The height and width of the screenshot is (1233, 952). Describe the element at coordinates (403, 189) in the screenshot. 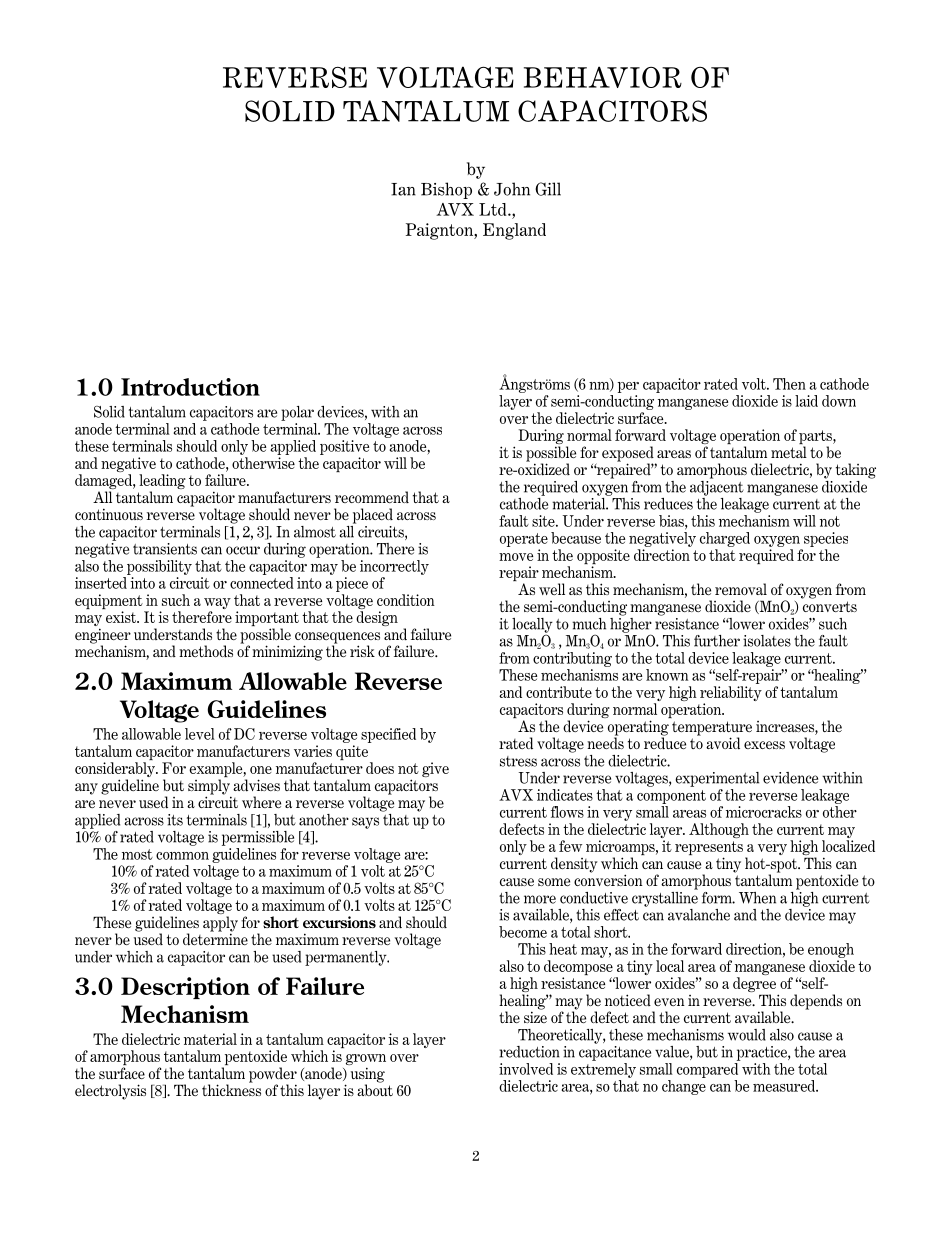

I see `Ian` at that location.
